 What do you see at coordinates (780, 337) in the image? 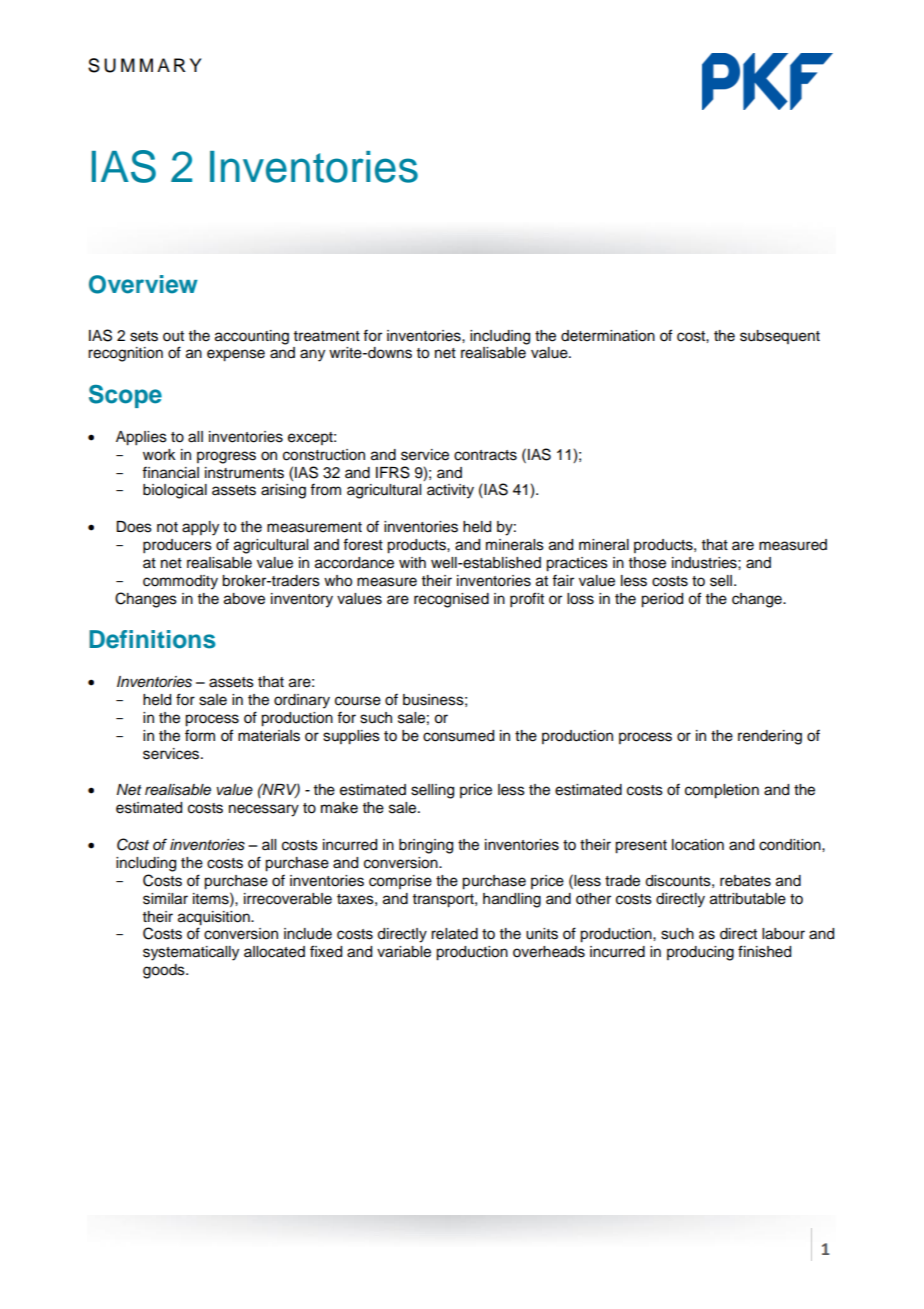
I see `subsequent` at bounding box center [780, 337].
